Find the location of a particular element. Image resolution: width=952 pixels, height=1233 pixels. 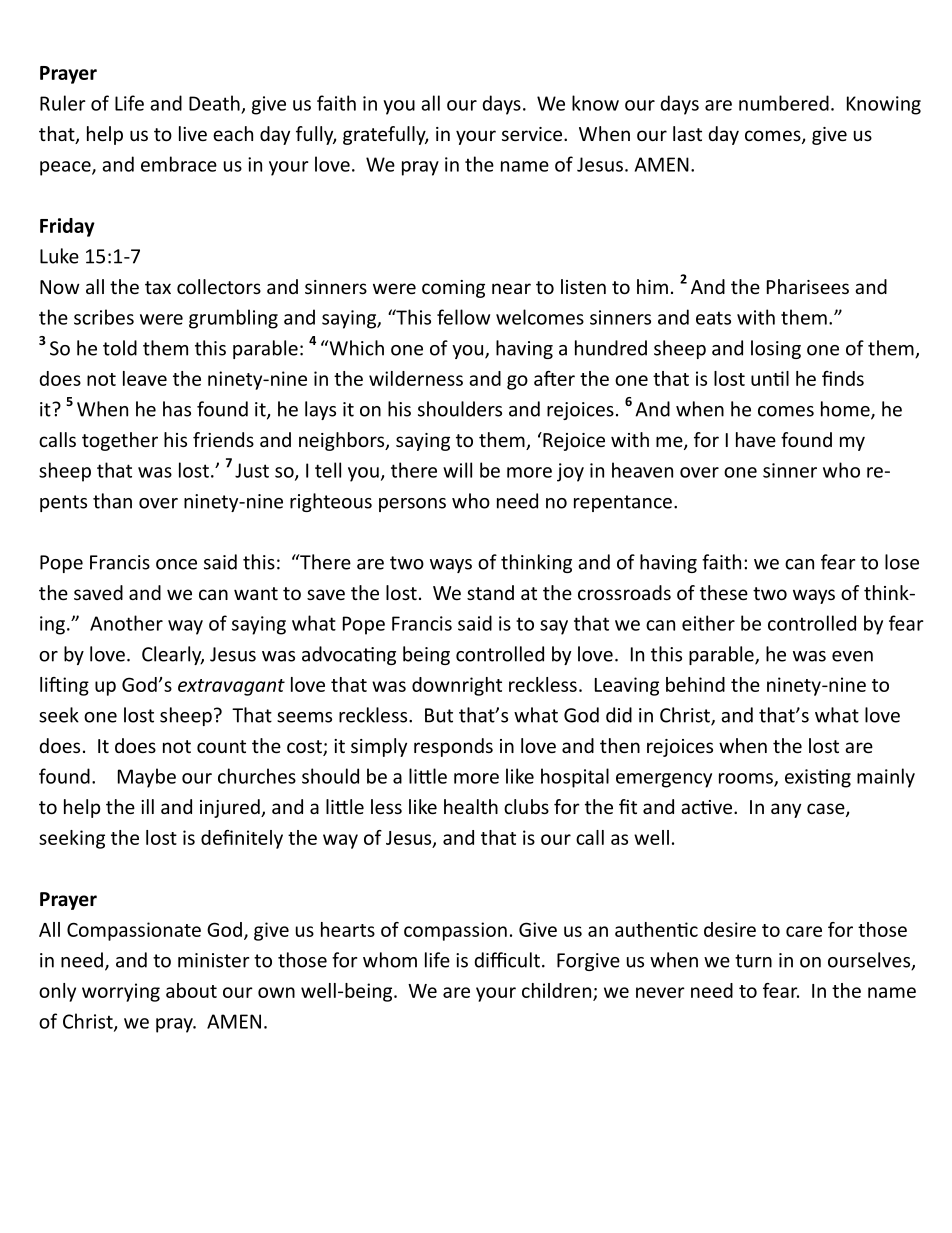

minister is located at coordinates (213, 960).
